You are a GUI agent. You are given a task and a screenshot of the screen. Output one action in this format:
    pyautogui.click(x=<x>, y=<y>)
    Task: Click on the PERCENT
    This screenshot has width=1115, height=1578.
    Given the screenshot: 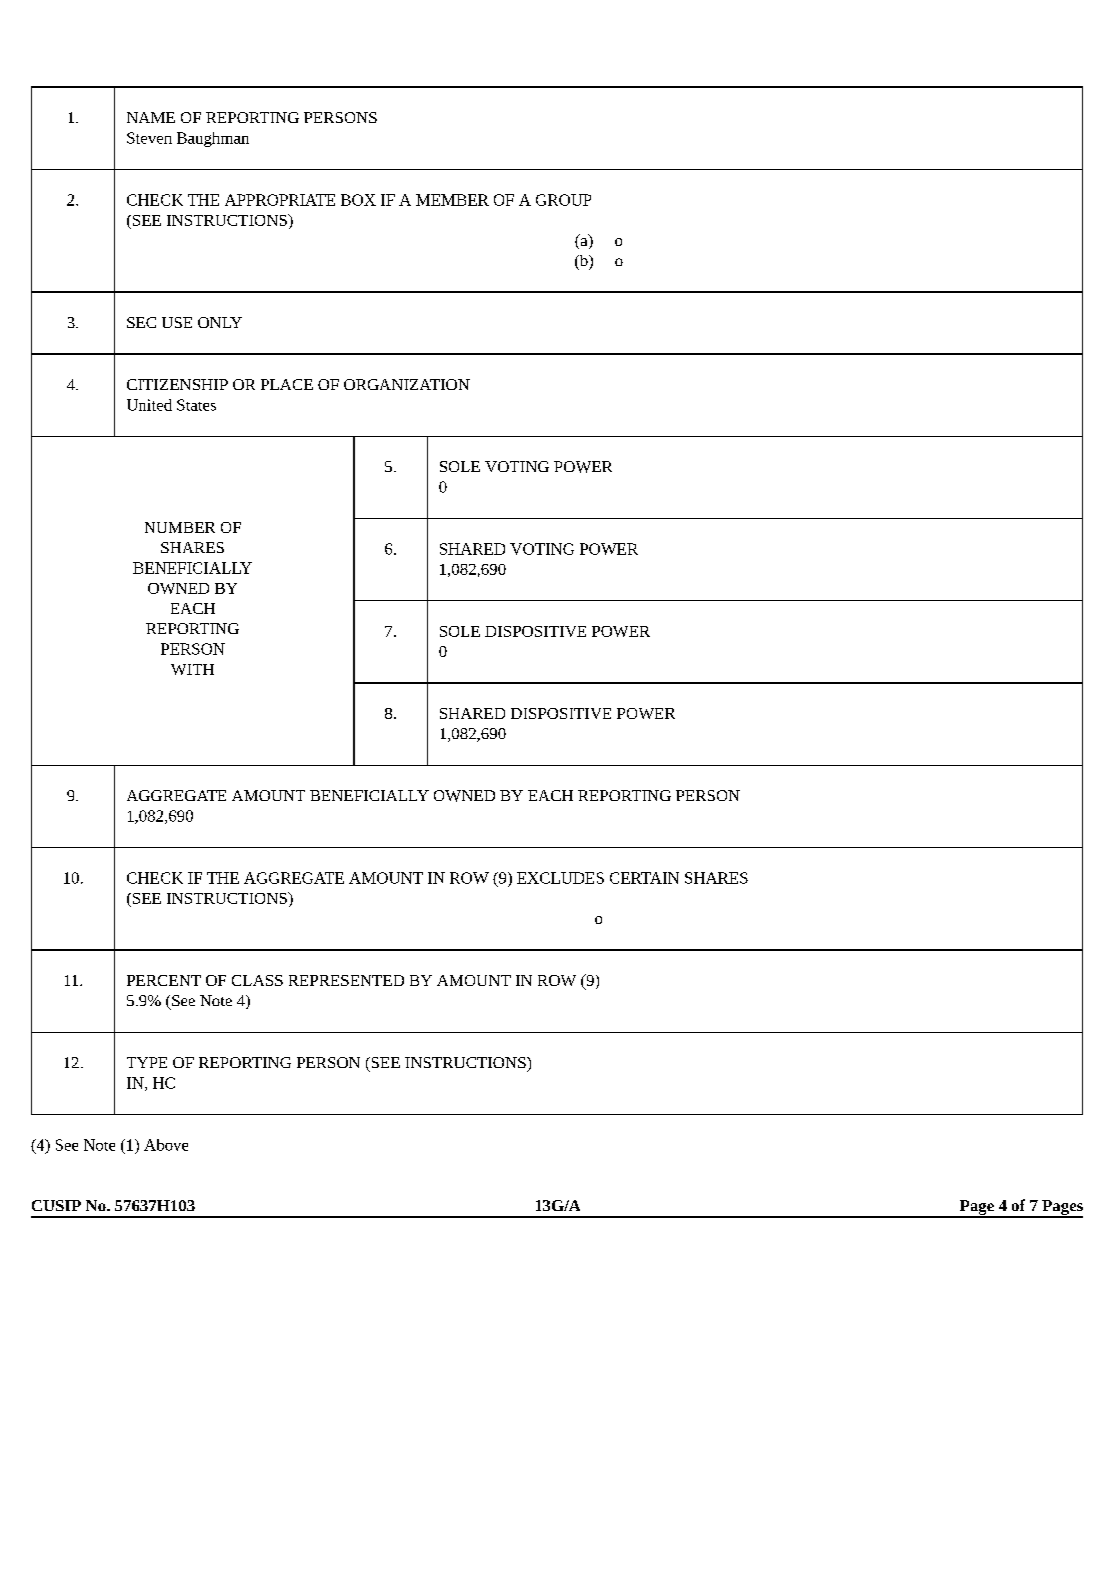 What is the action you would take?
    pyautogui.click(x=164, y=980)
